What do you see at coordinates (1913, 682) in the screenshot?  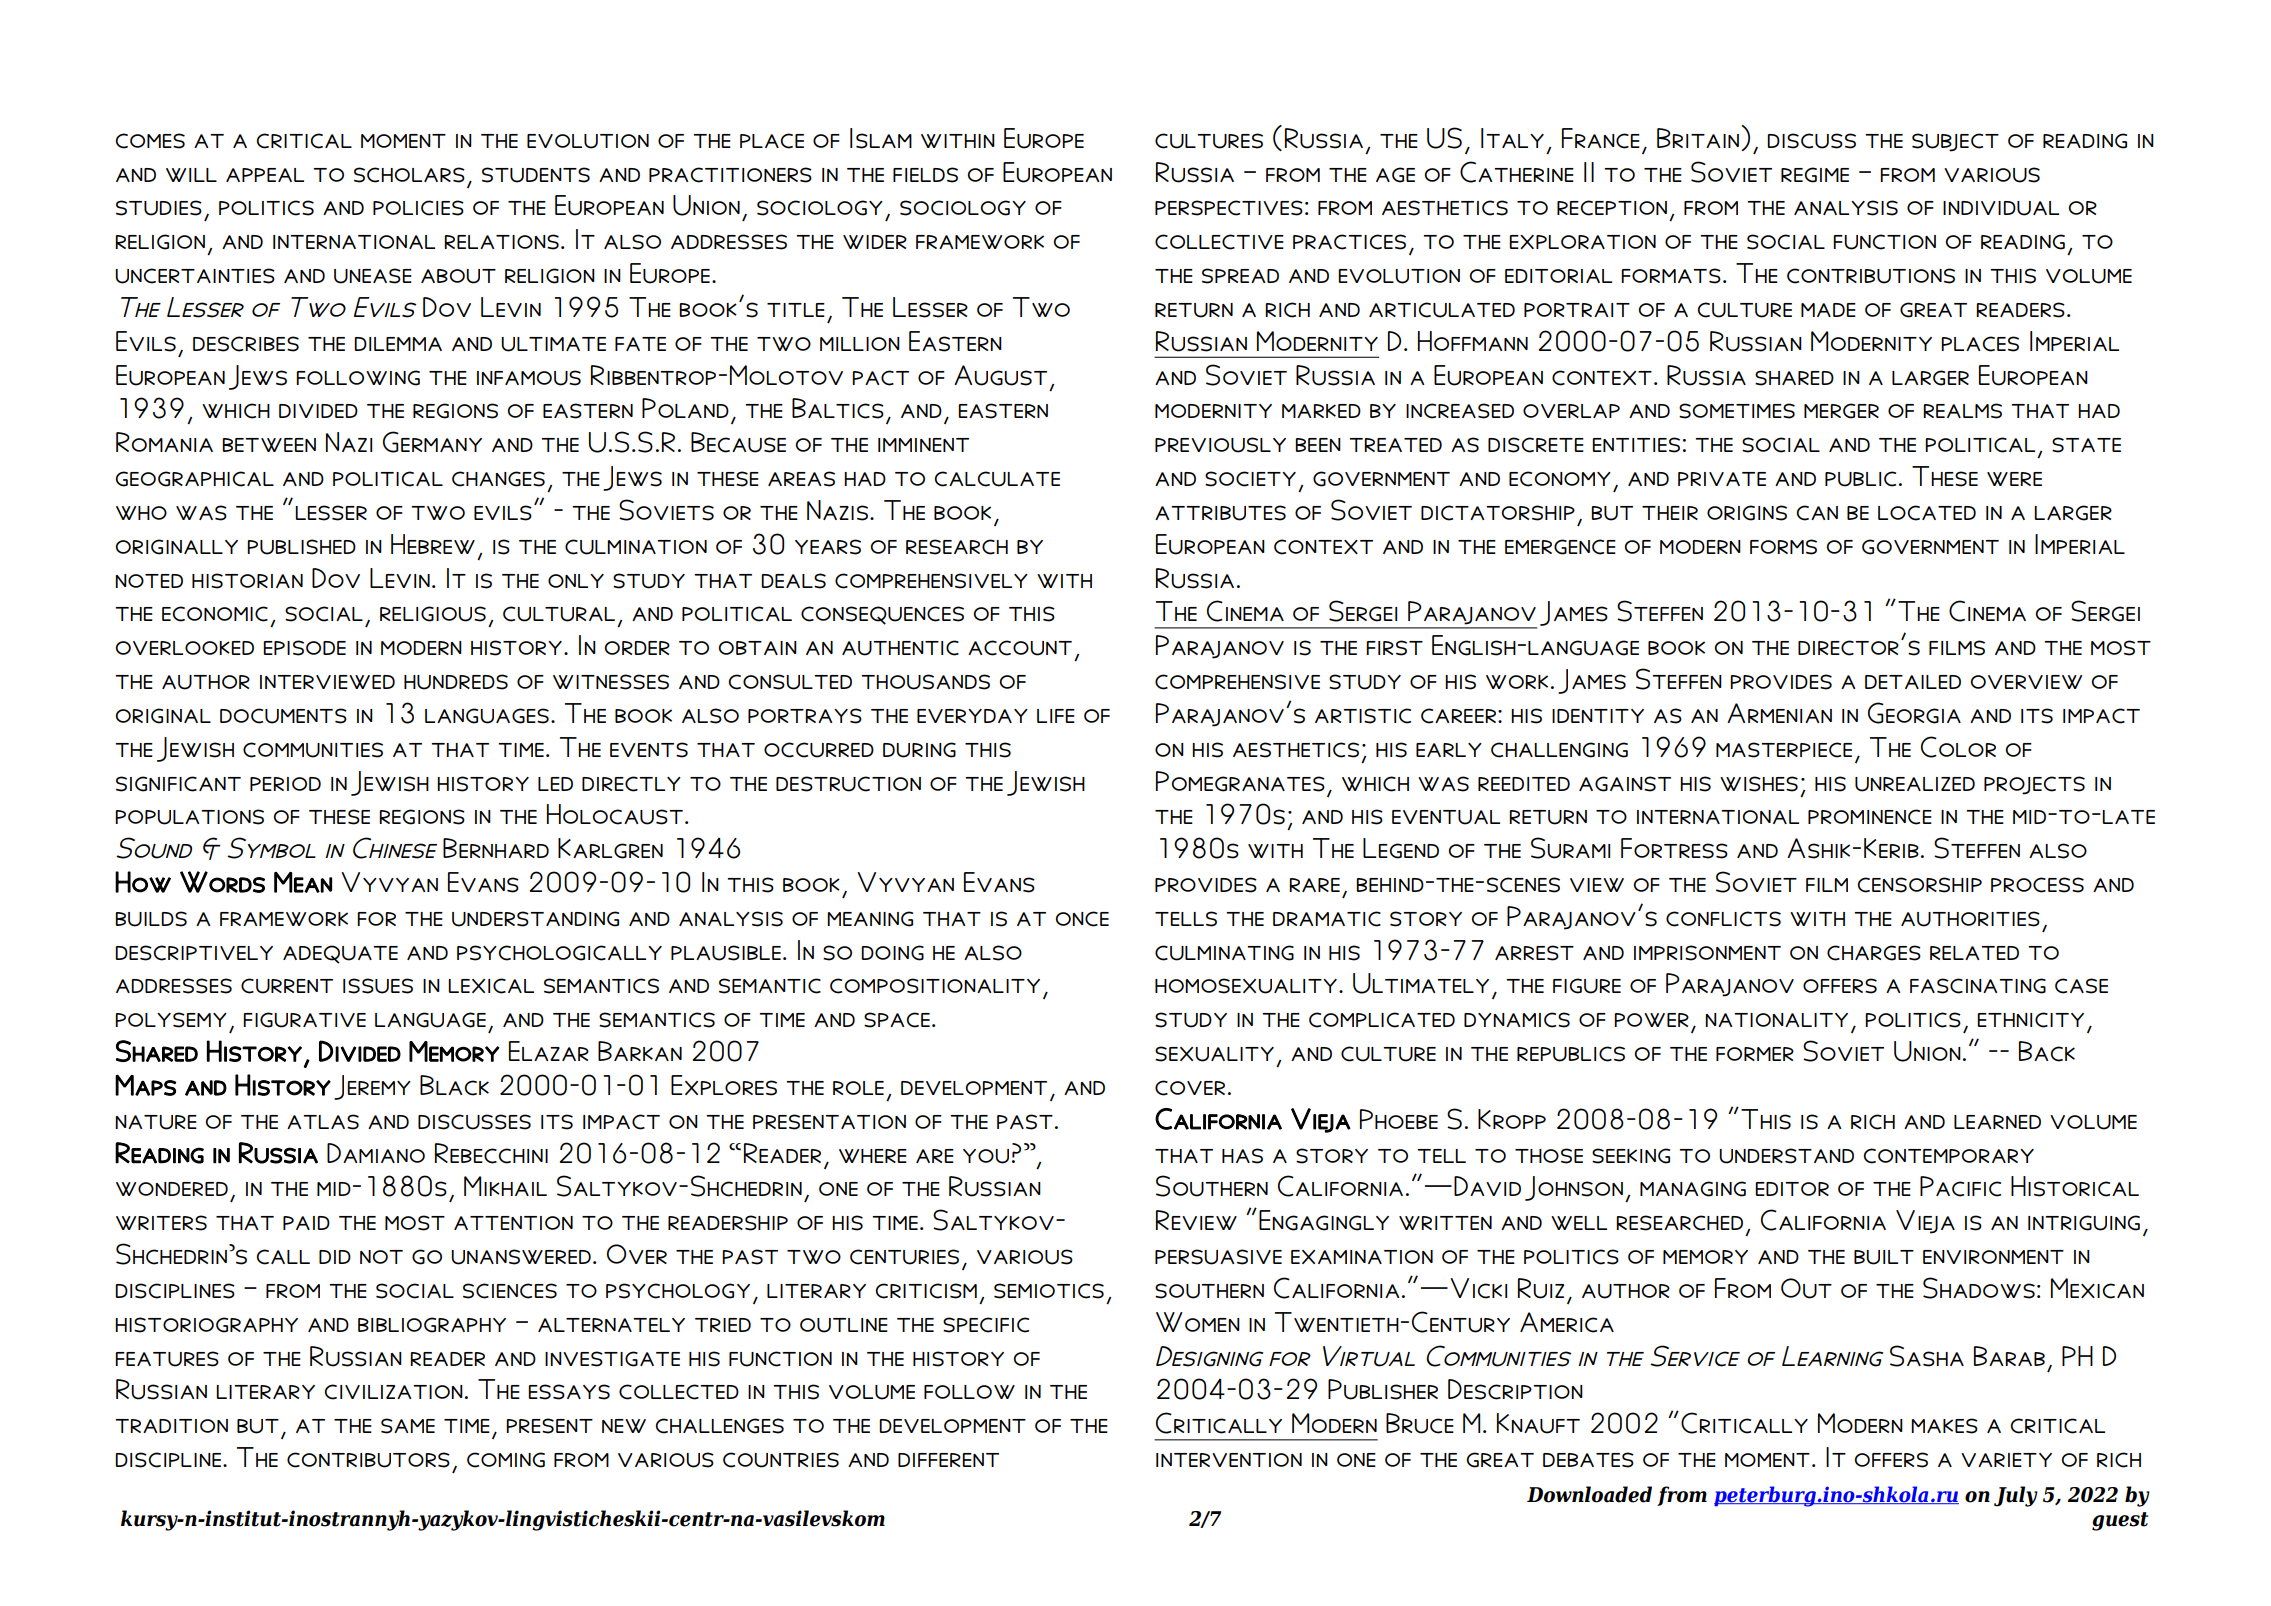 I see `detailed` at bounding box center [1913, 682].
